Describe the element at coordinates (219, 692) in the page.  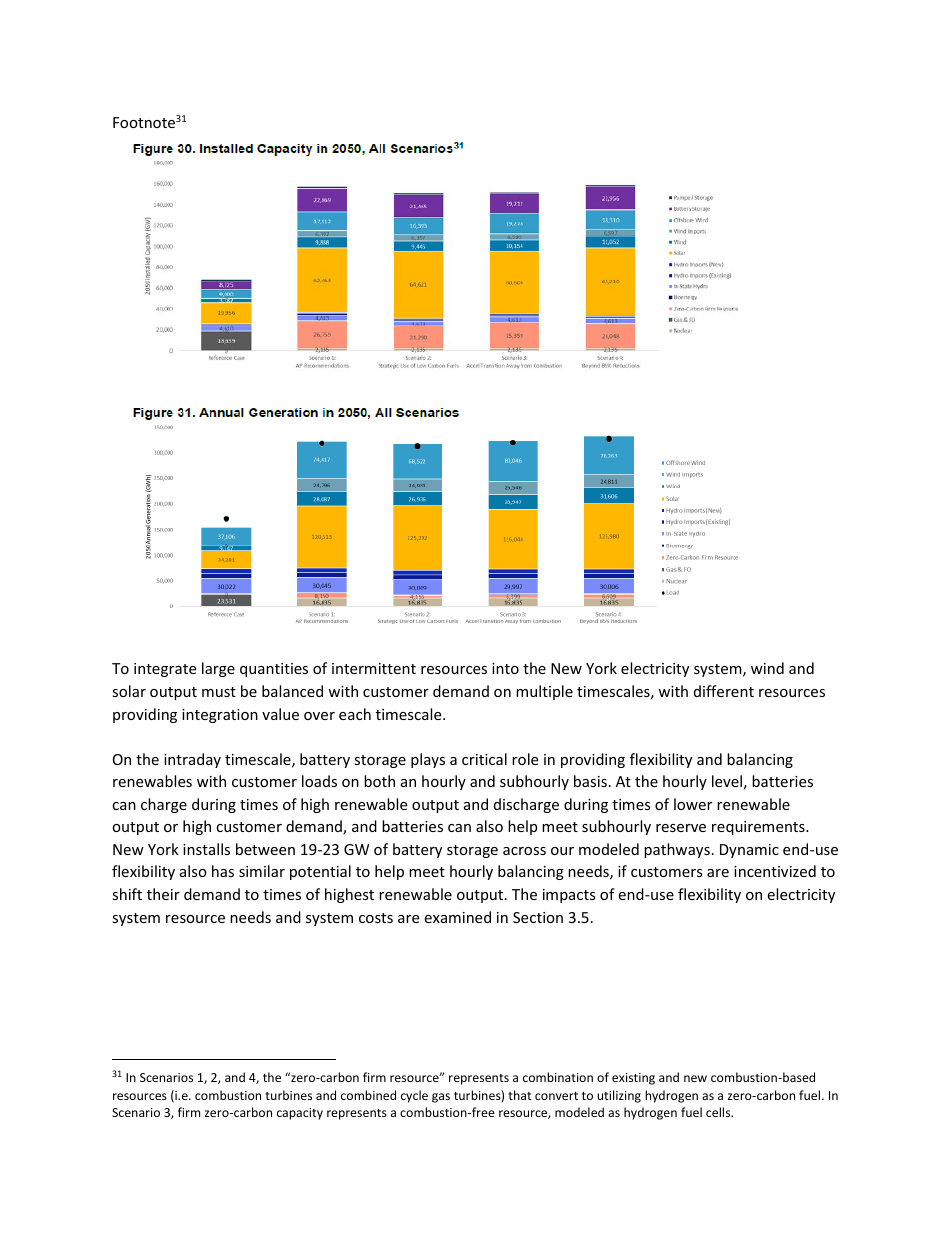
I see `must` at that location.
